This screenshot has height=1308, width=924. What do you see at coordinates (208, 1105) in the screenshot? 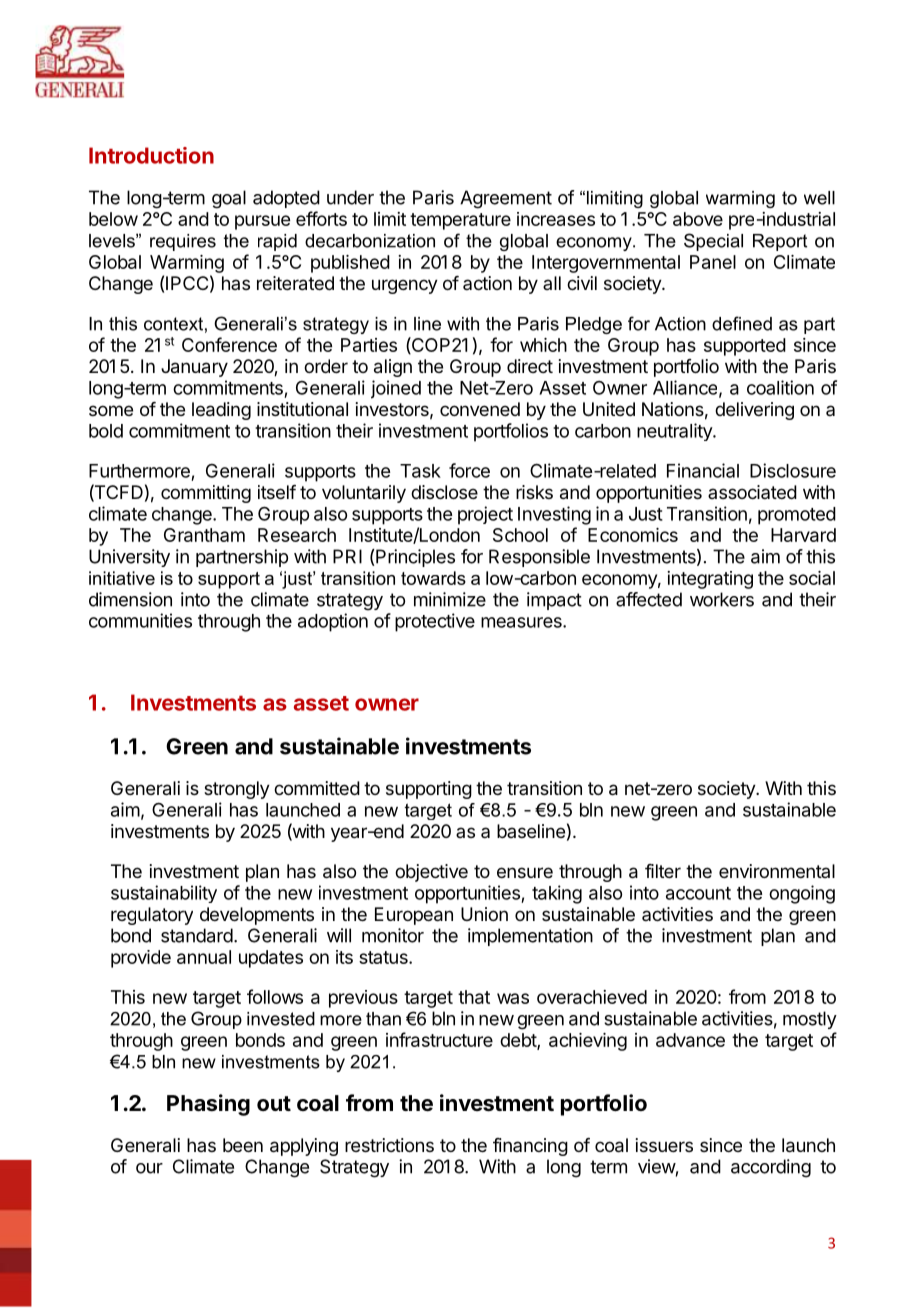
I see `Phasing` at bounding box center [208, 1105].
